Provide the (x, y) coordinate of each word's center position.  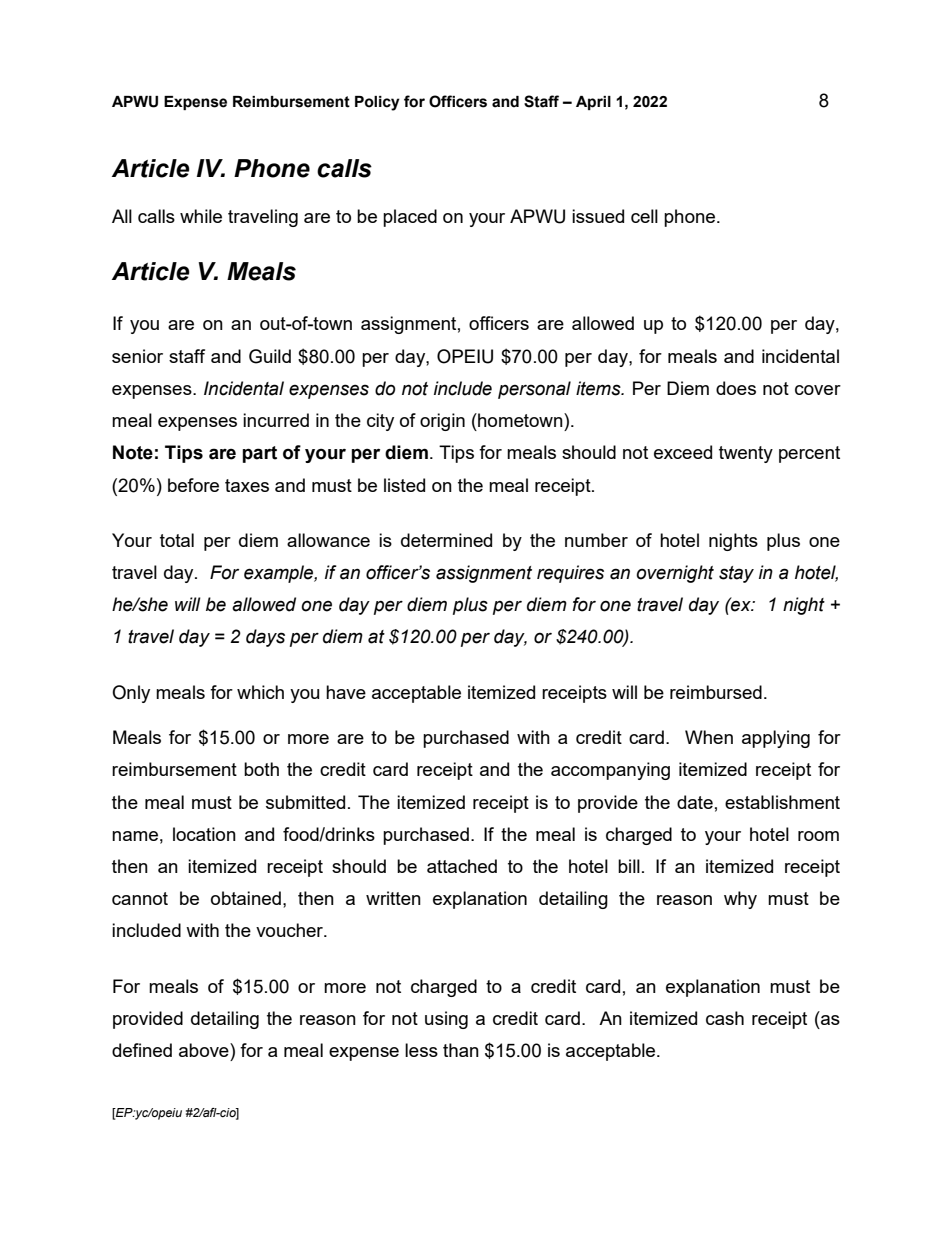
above (205, 1050)
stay (736, 574)
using (446, 1020)
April (593, 103)
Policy (377, 103)
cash (725, 1018)
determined (446, 540)
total (177, 540)
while (201, 216)
